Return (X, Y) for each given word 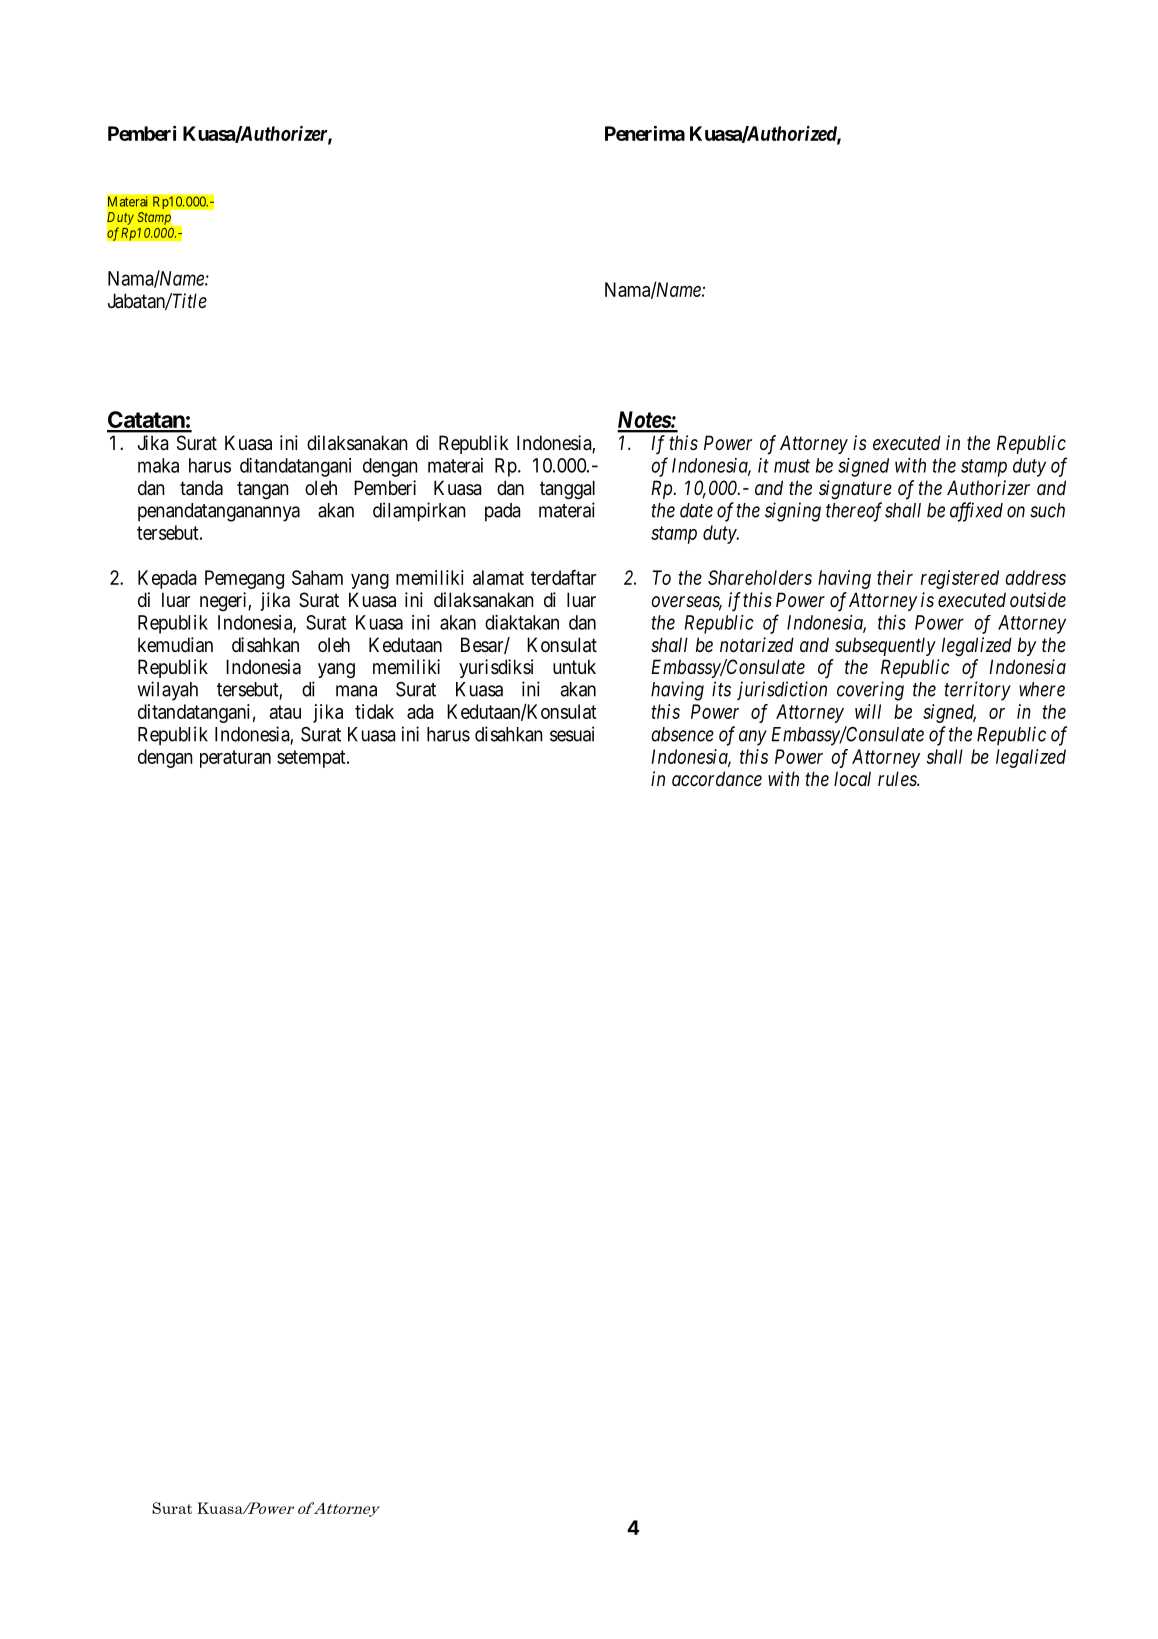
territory (977, 691)
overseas (686, 603)
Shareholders (760, 577)
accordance (717, 779)
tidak (374, 711)
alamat (498, 577)
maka (158, 465)
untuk (574, 666)
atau (285, 712)
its (721, 689)
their (895, 577)
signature (855, 489)
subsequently (885, 646)
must (792, 466)
